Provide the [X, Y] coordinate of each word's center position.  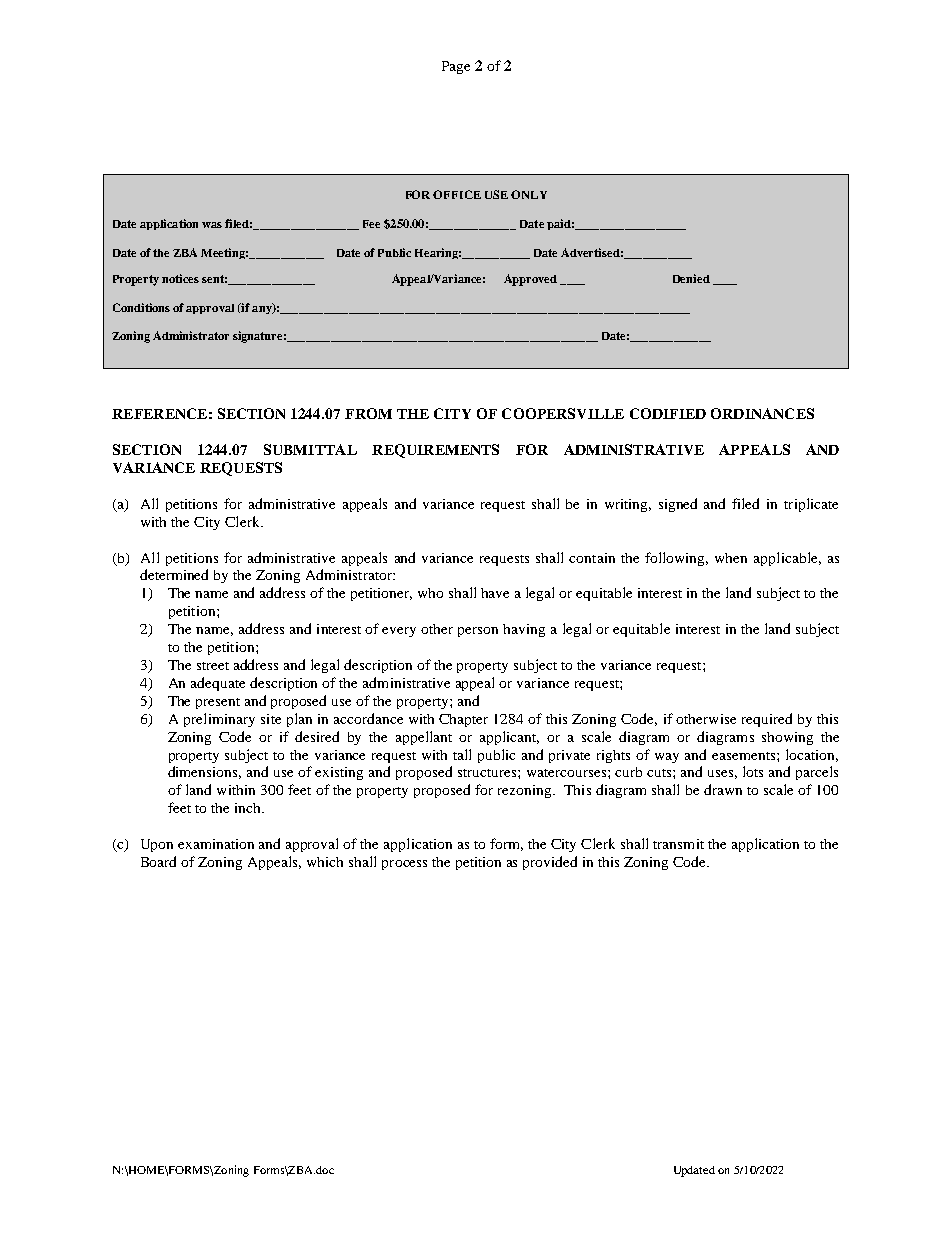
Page [456, 67]
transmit [678, 844]
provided [550, 863]
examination [216, 844]
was [212, 225]
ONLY [529, 194]
